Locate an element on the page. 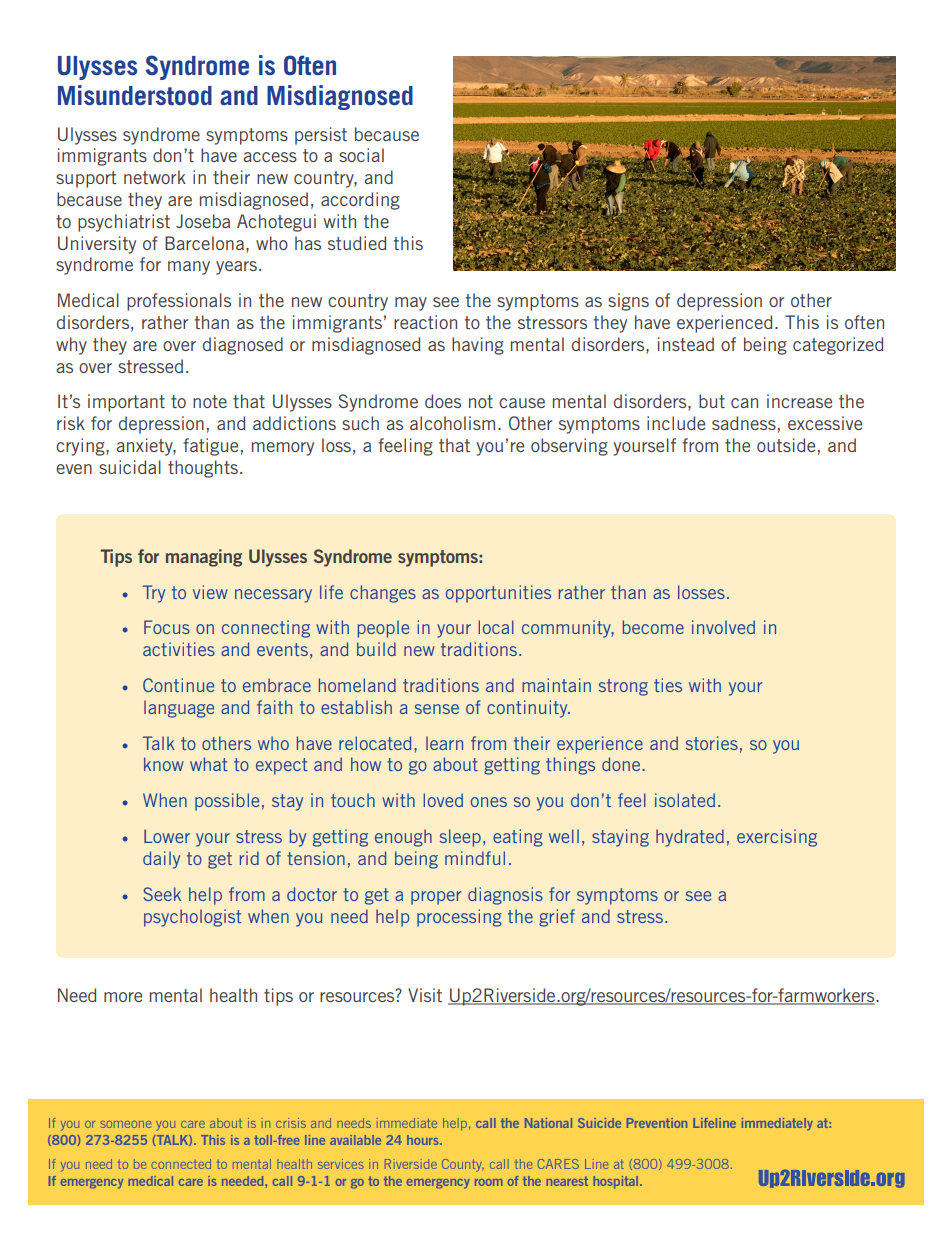  connected is located at coordinates (181, 1164).
